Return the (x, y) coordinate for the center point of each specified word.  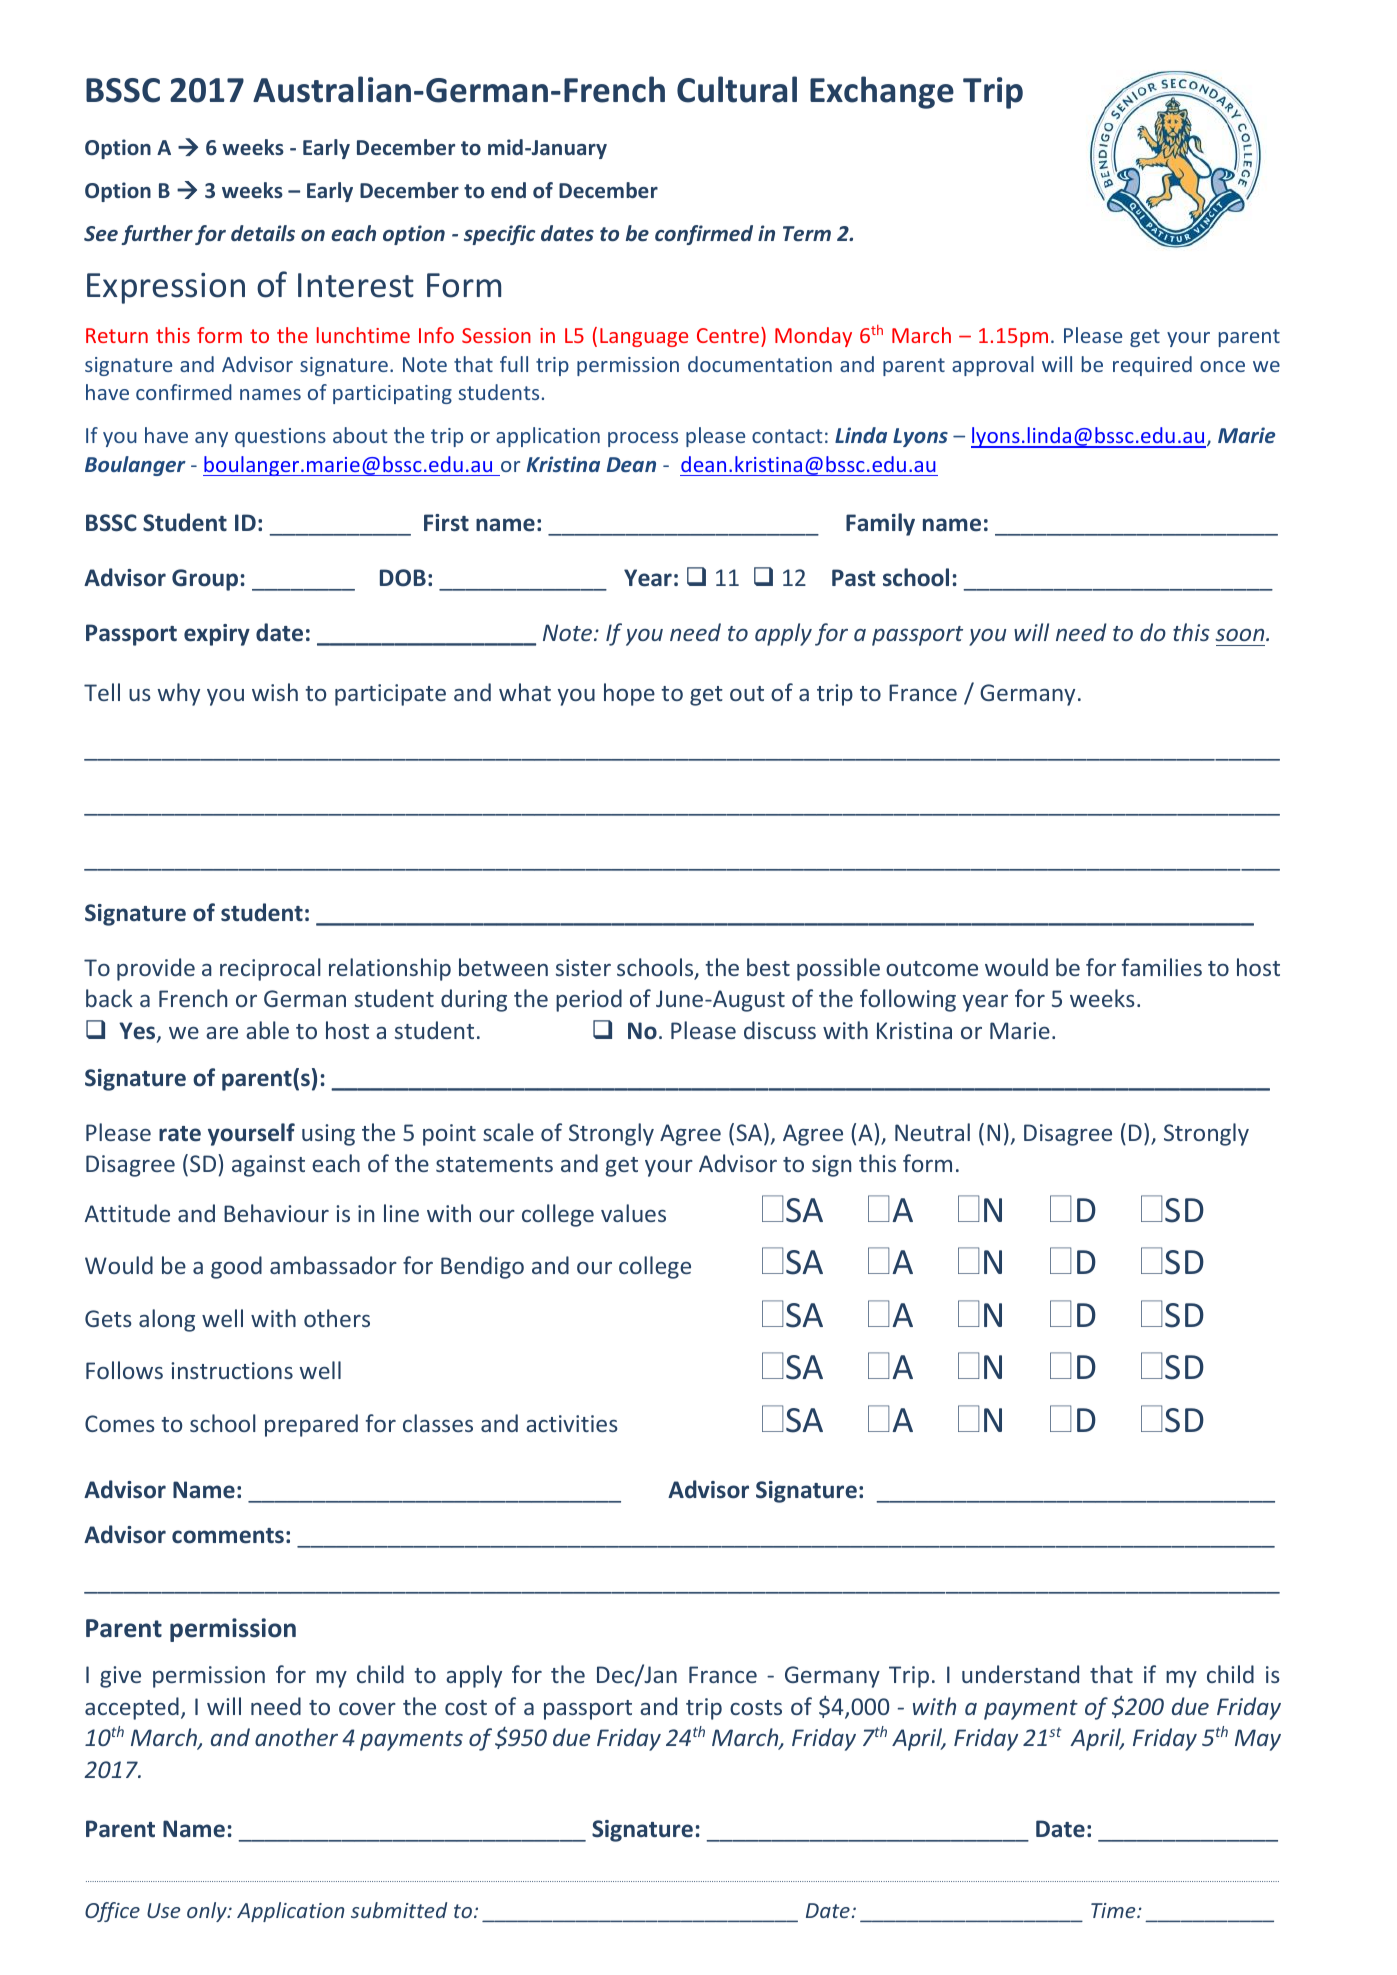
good (236, 1267)
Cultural (737, 89)
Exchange (882, 92)
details (263, 233)
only (208, 1912)
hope (629, 694)
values (633, 1213)
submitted (399, 1910)
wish (275, 692)
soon (1241, 635)
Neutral (932, 1132)
